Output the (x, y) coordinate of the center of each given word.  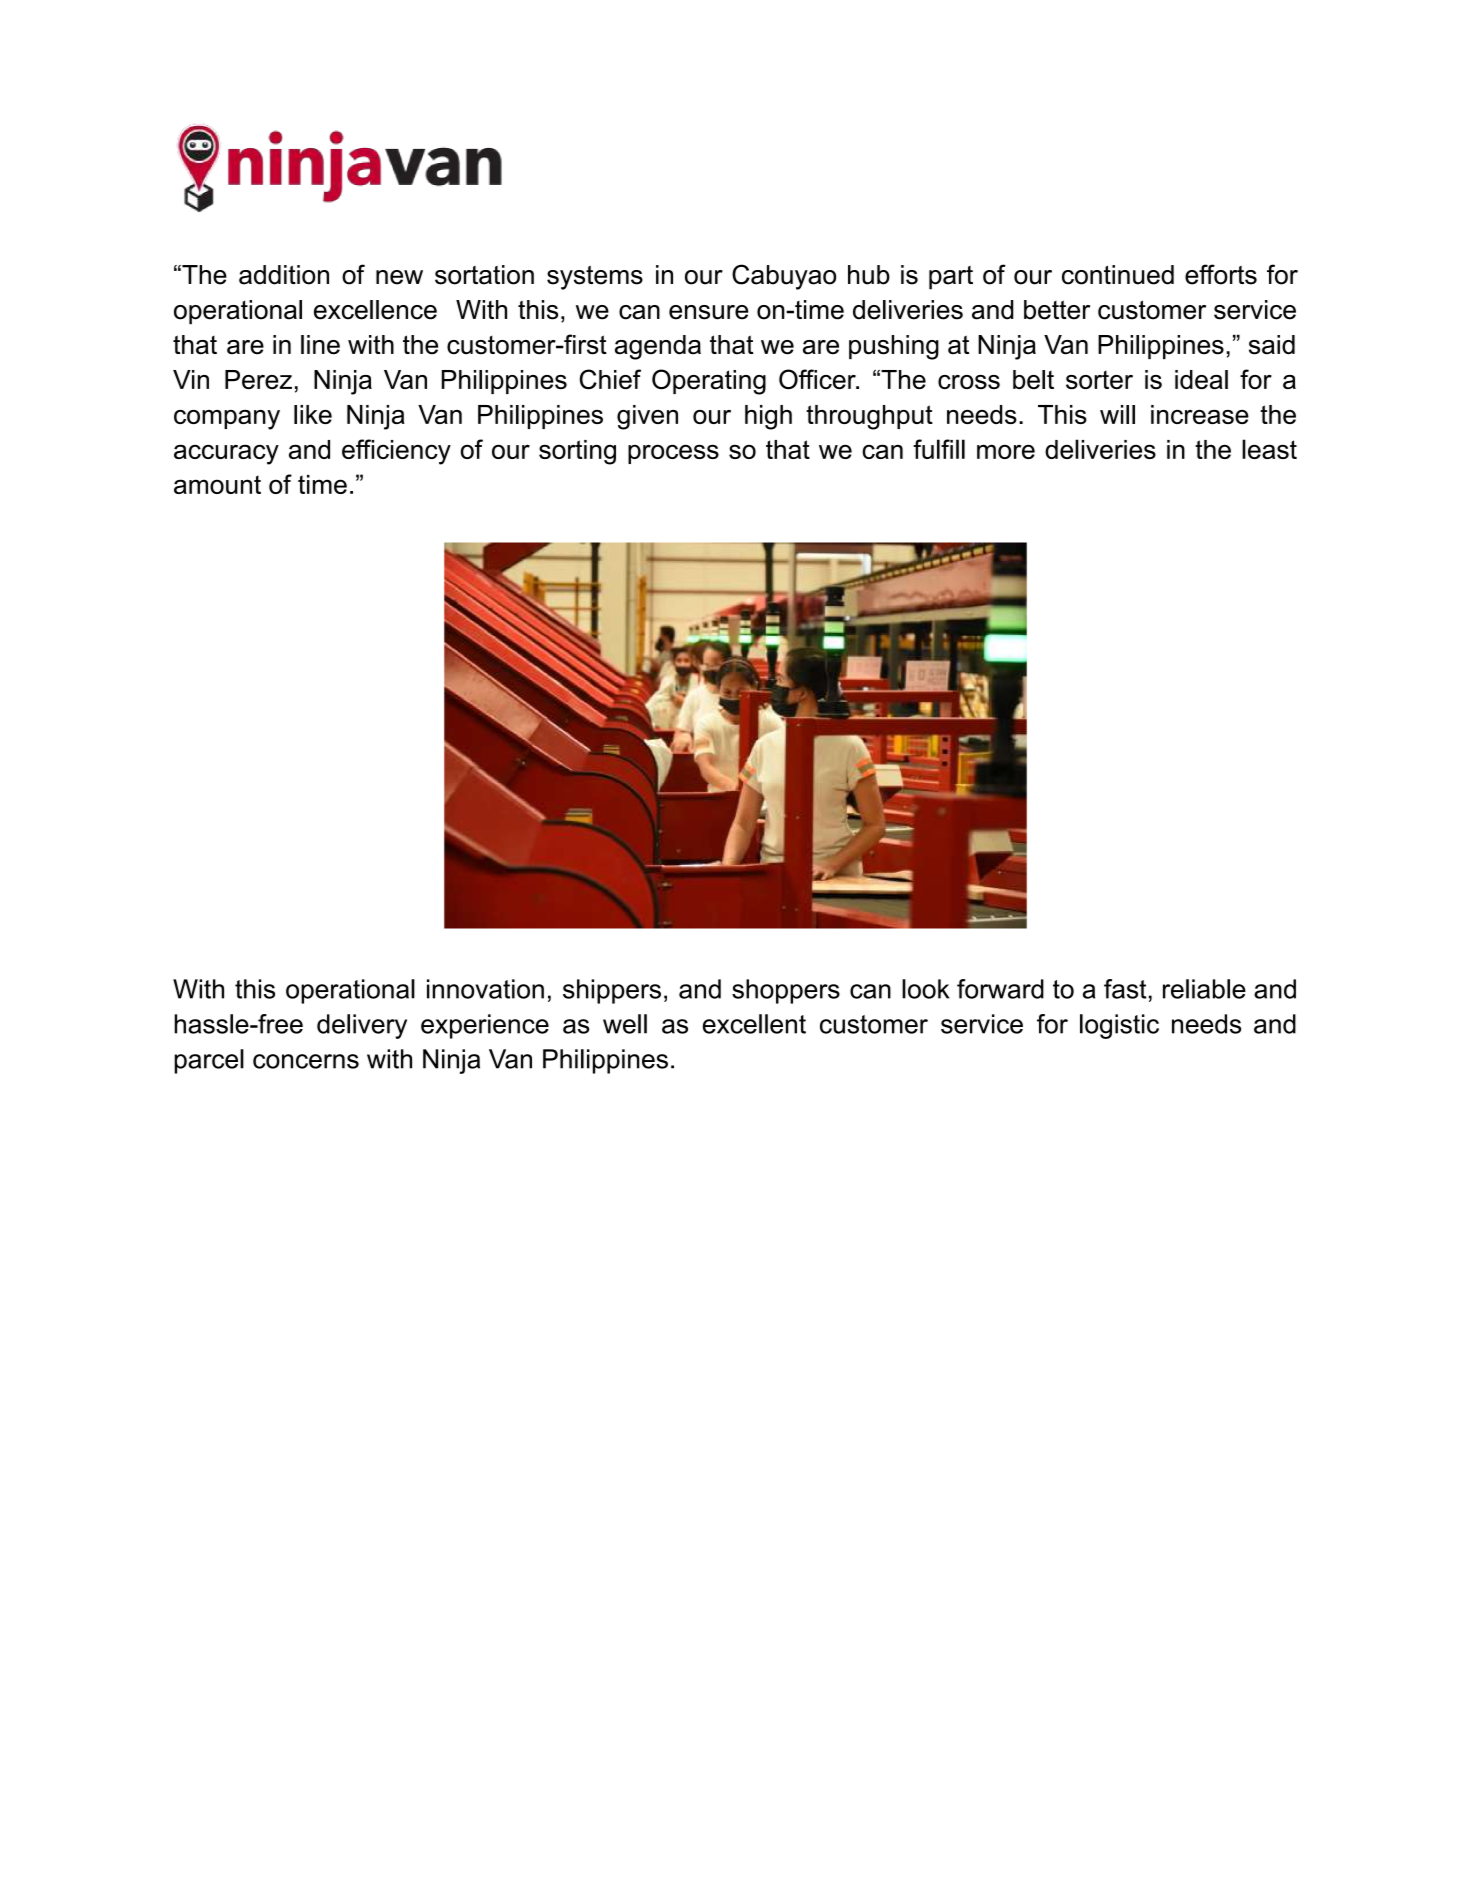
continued (1118, 275)
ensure (708, 312)
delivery (362, 1026)
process (673, 454)
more (1006, 451)
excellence (375, 310)
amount (217, 484)
